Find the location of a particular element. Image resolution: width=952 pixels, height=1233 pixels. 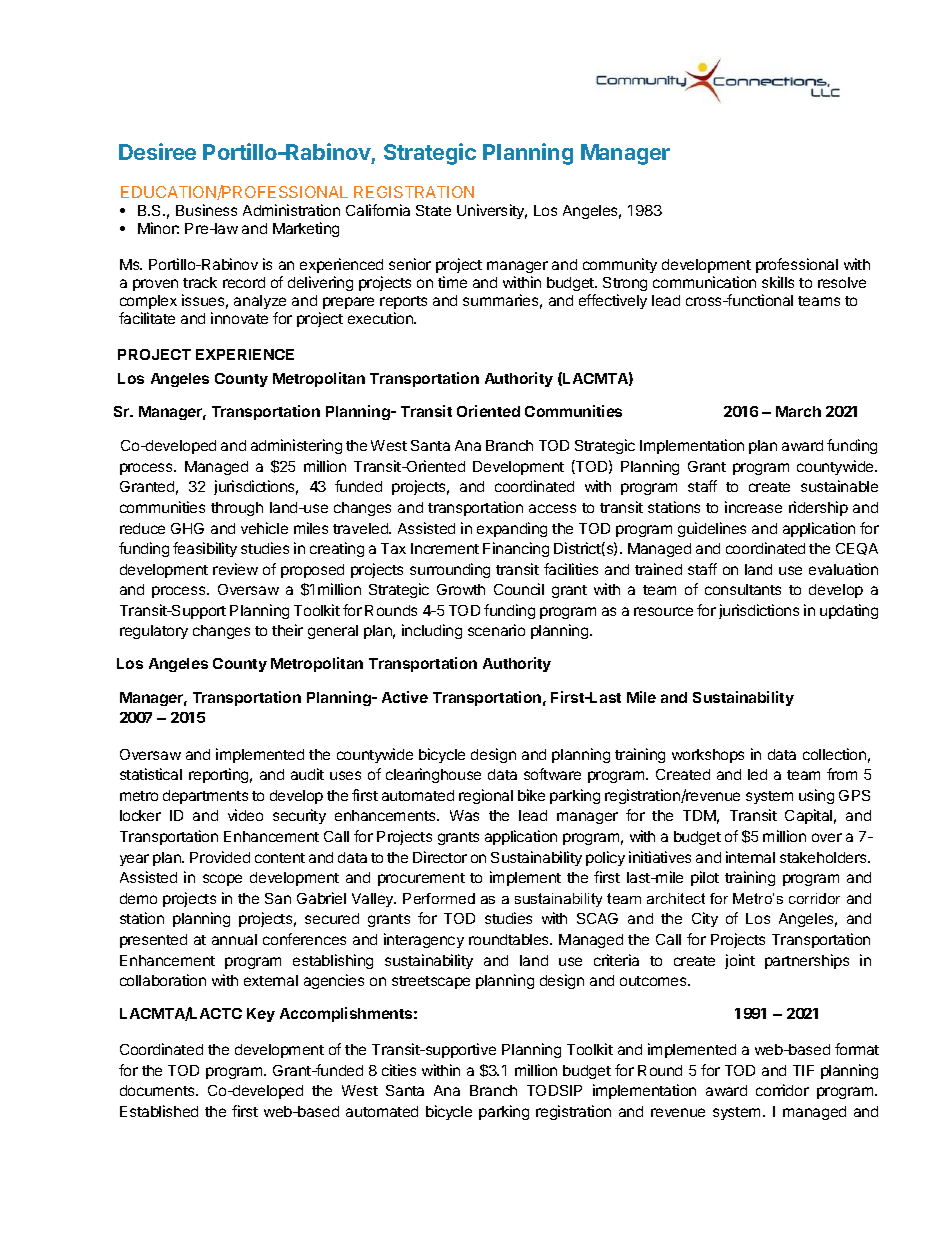

their is located at coordinates (287, 630).
